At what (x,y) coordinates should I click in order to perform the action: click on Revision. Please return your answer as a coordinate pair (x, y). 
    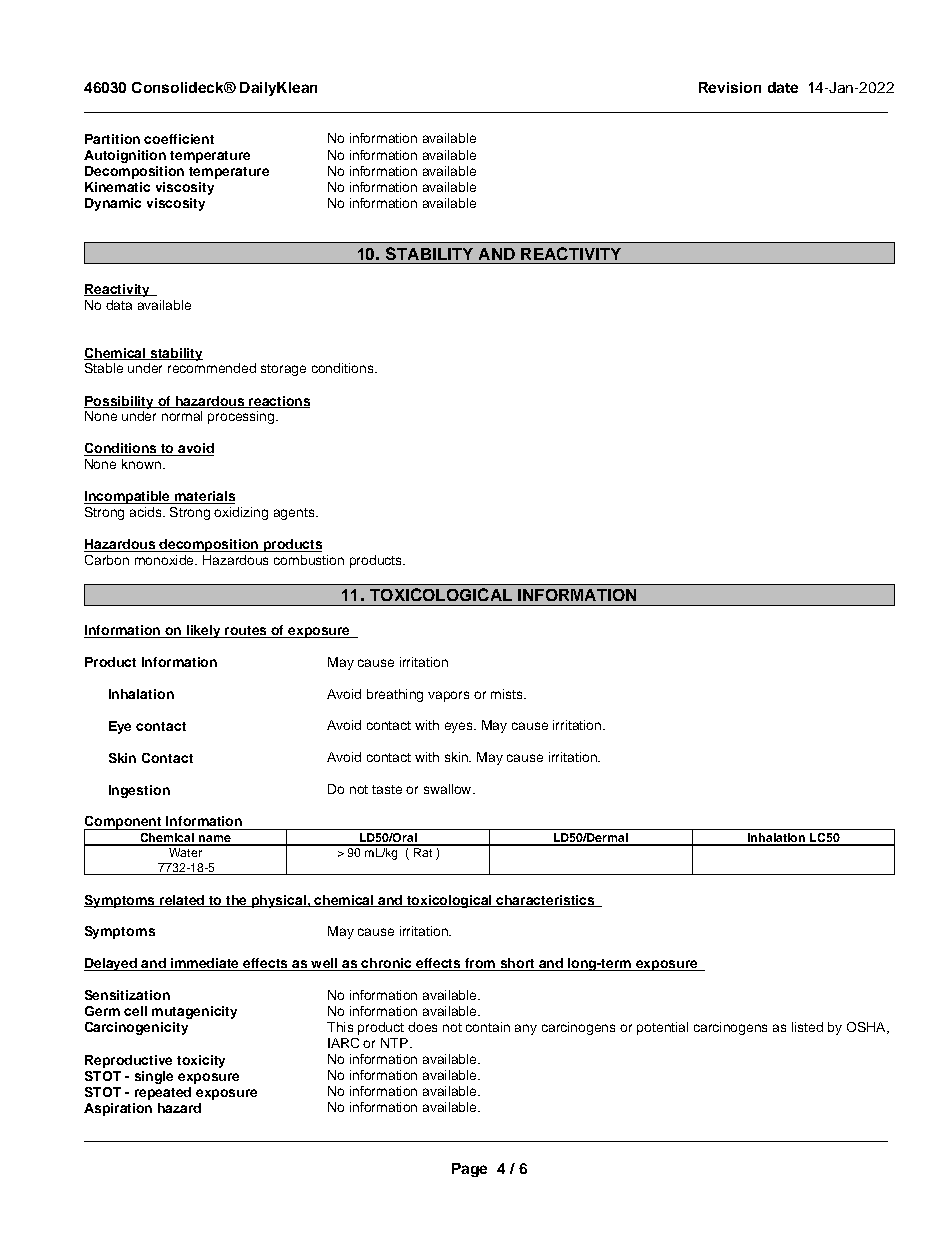
    Looking at the image, I should click on (730, 87).
